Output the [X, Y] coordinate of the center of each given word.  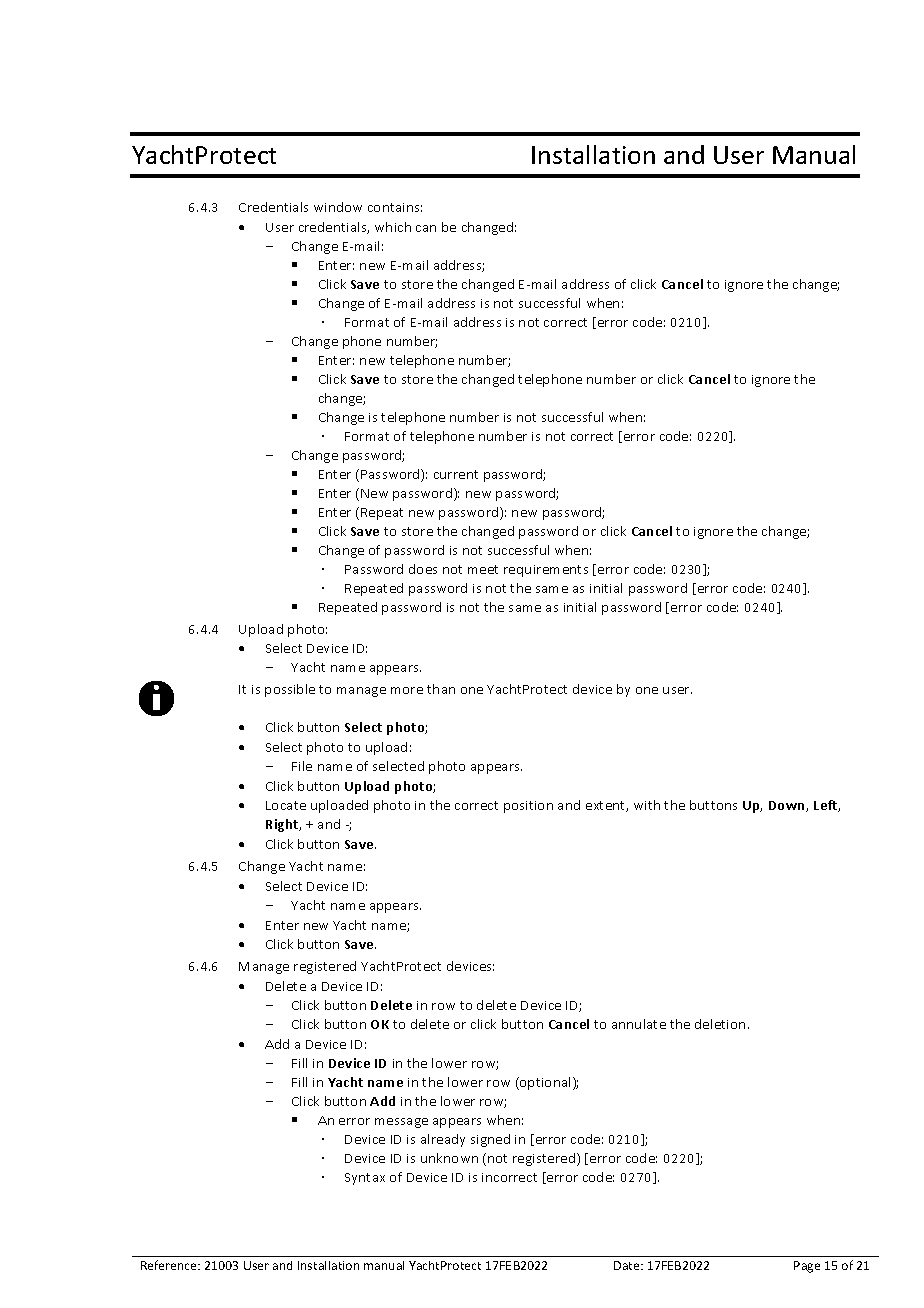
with [647, 805]
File [302, 766]
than [441, 689]
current [456, 474]
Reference [170, 1265]
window [338, 207]
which [393, 227]
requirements [546, 571]
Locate [286, 805]
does [423, 569]
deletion [720, 1024]
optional [544, 1083]
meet [483, 569]
